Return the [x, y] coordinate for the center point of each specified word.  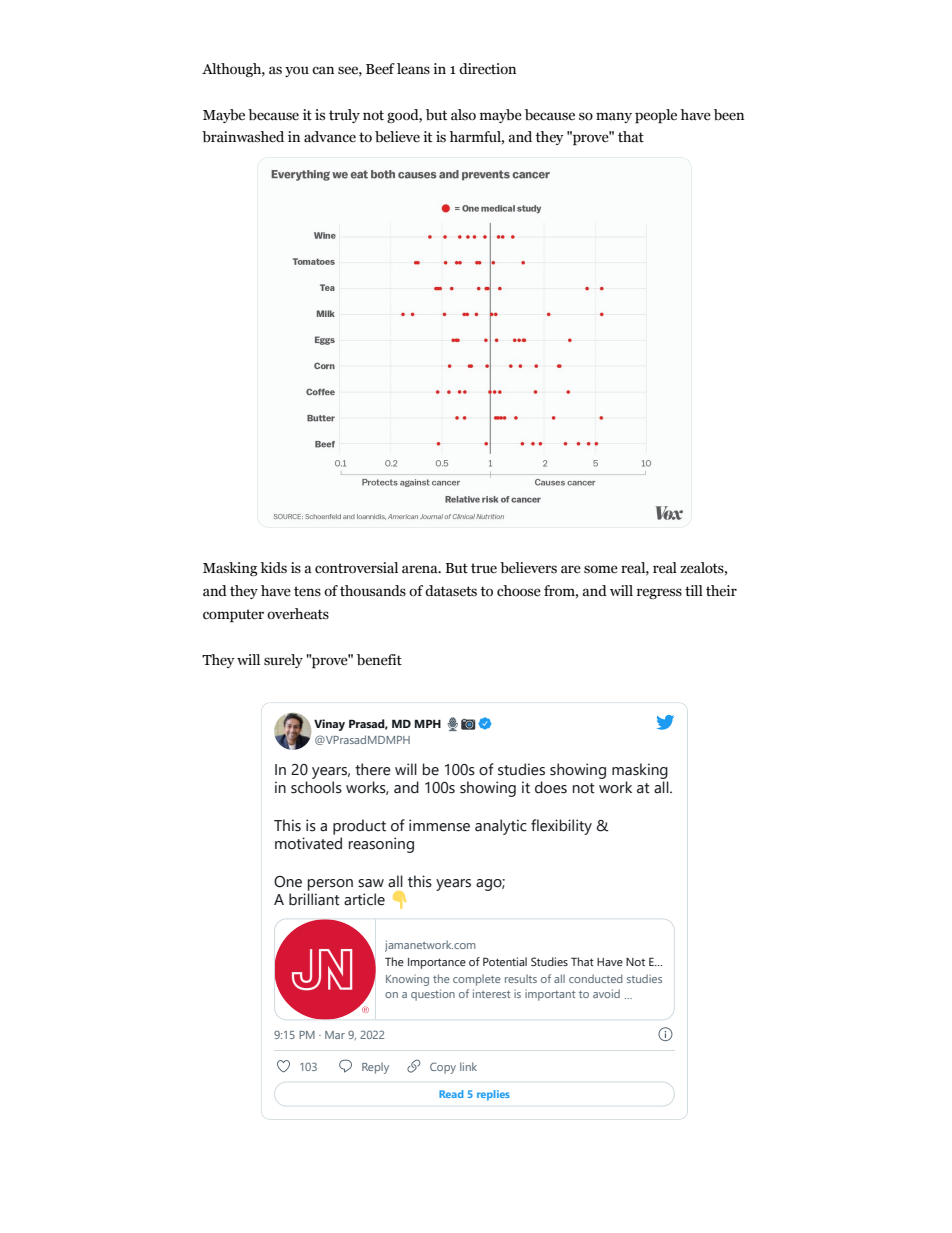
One [288, 882]
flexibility [561, 827]
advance [330, 137]
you [297, 71]
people [656, 116]
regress [659, 593]
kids [274, 568]
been [729, 115]
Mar [335, 1035]
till [694, 591]
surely [283, 661]
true [484, 568]
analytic [501, 827]
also [463, 115]
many [614, 117]
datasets [451, 591]
